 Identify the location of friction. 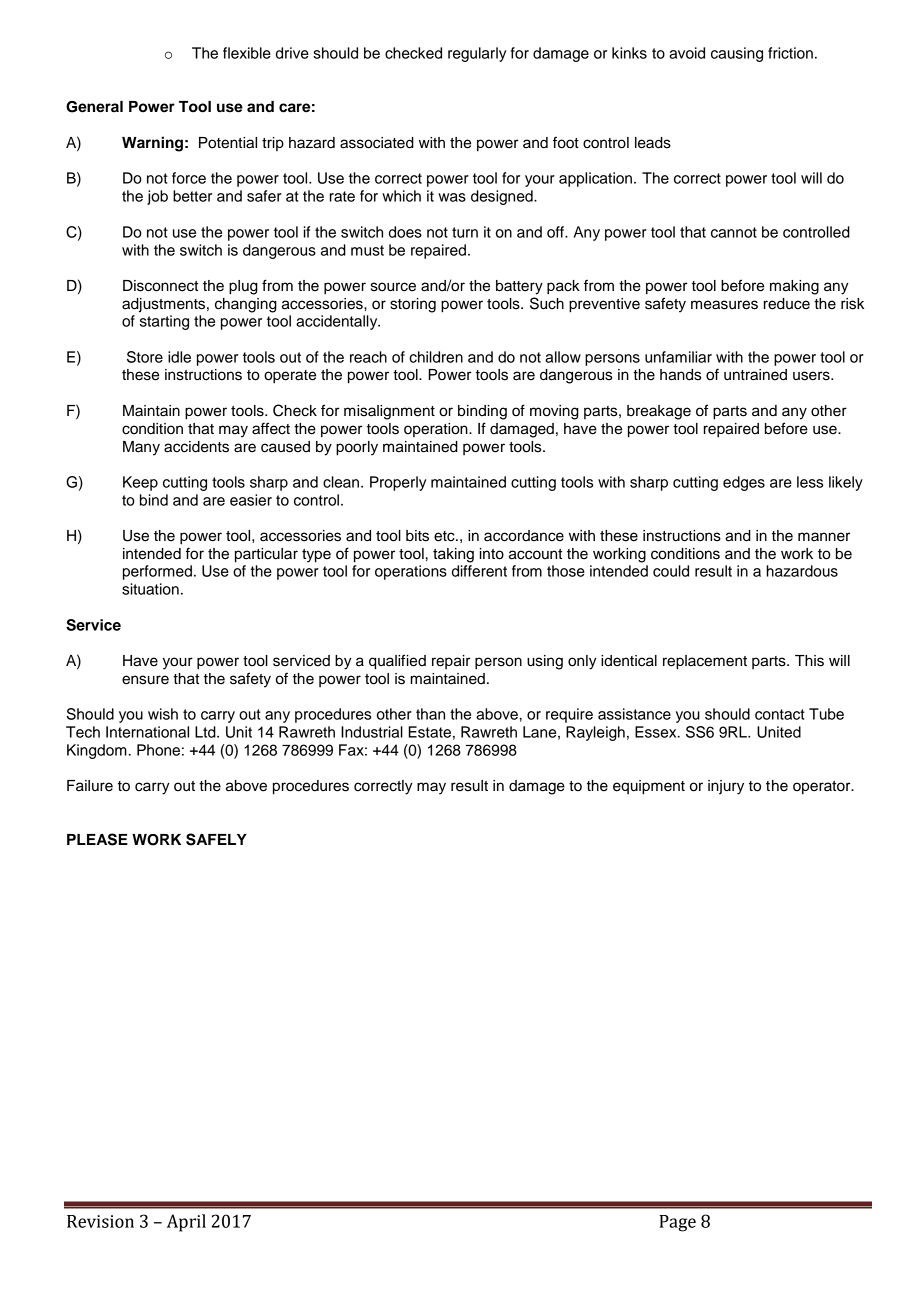
(790, 53).
